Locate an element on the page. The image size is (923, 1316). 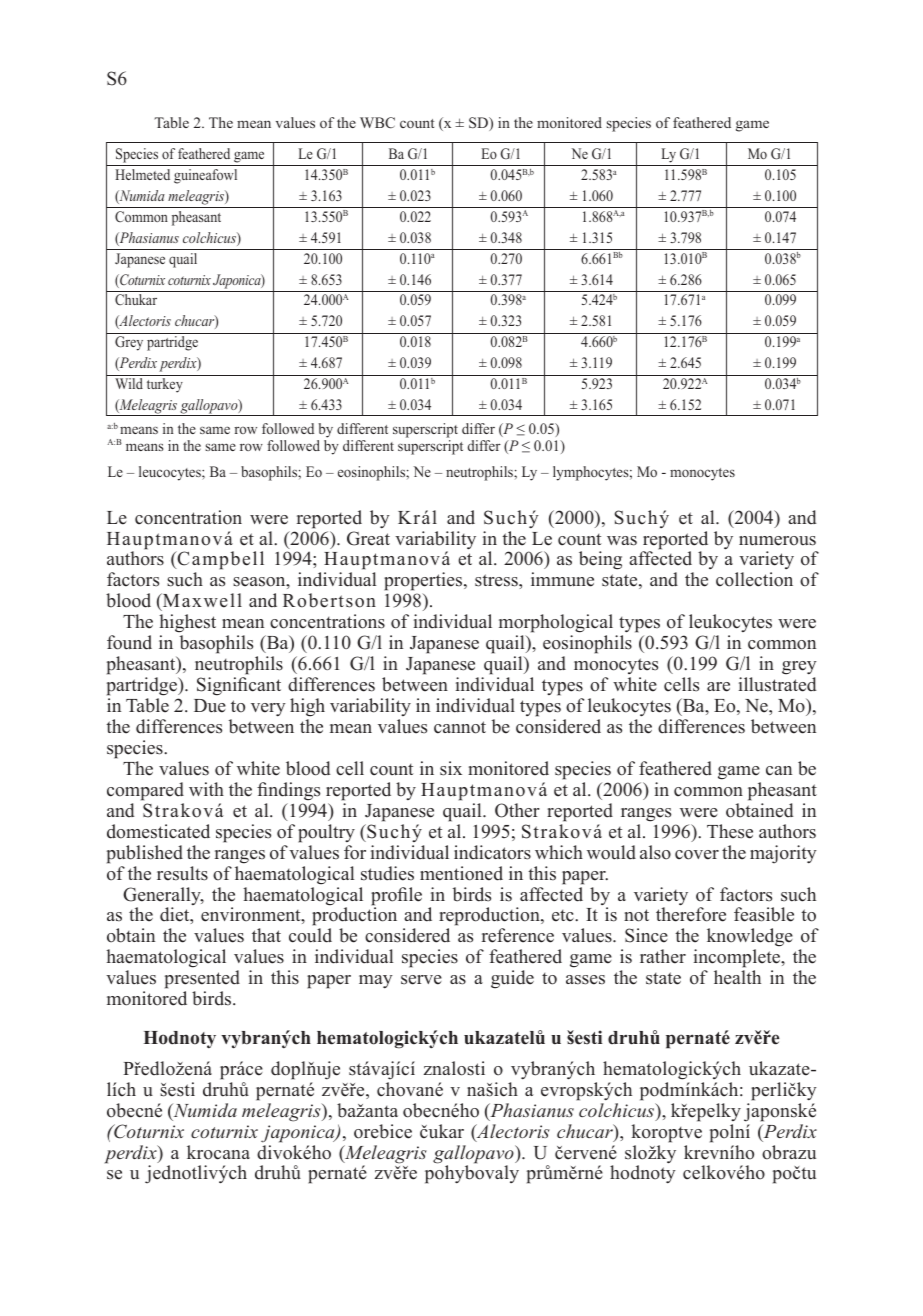
WBC is located at coordinates (377, 123).
